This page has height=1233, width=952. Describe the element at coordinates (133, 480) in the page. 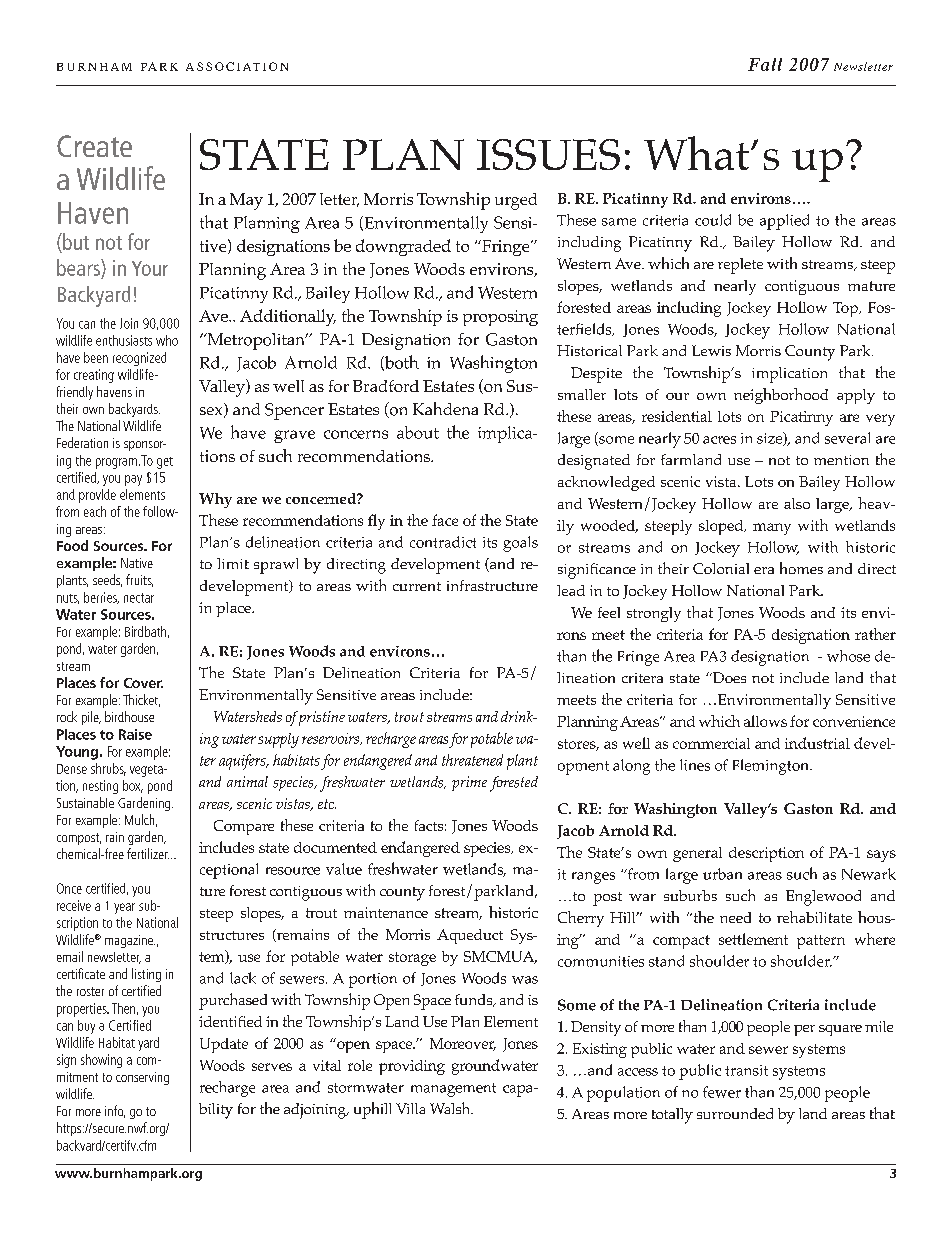

I see `pay` at that location.
